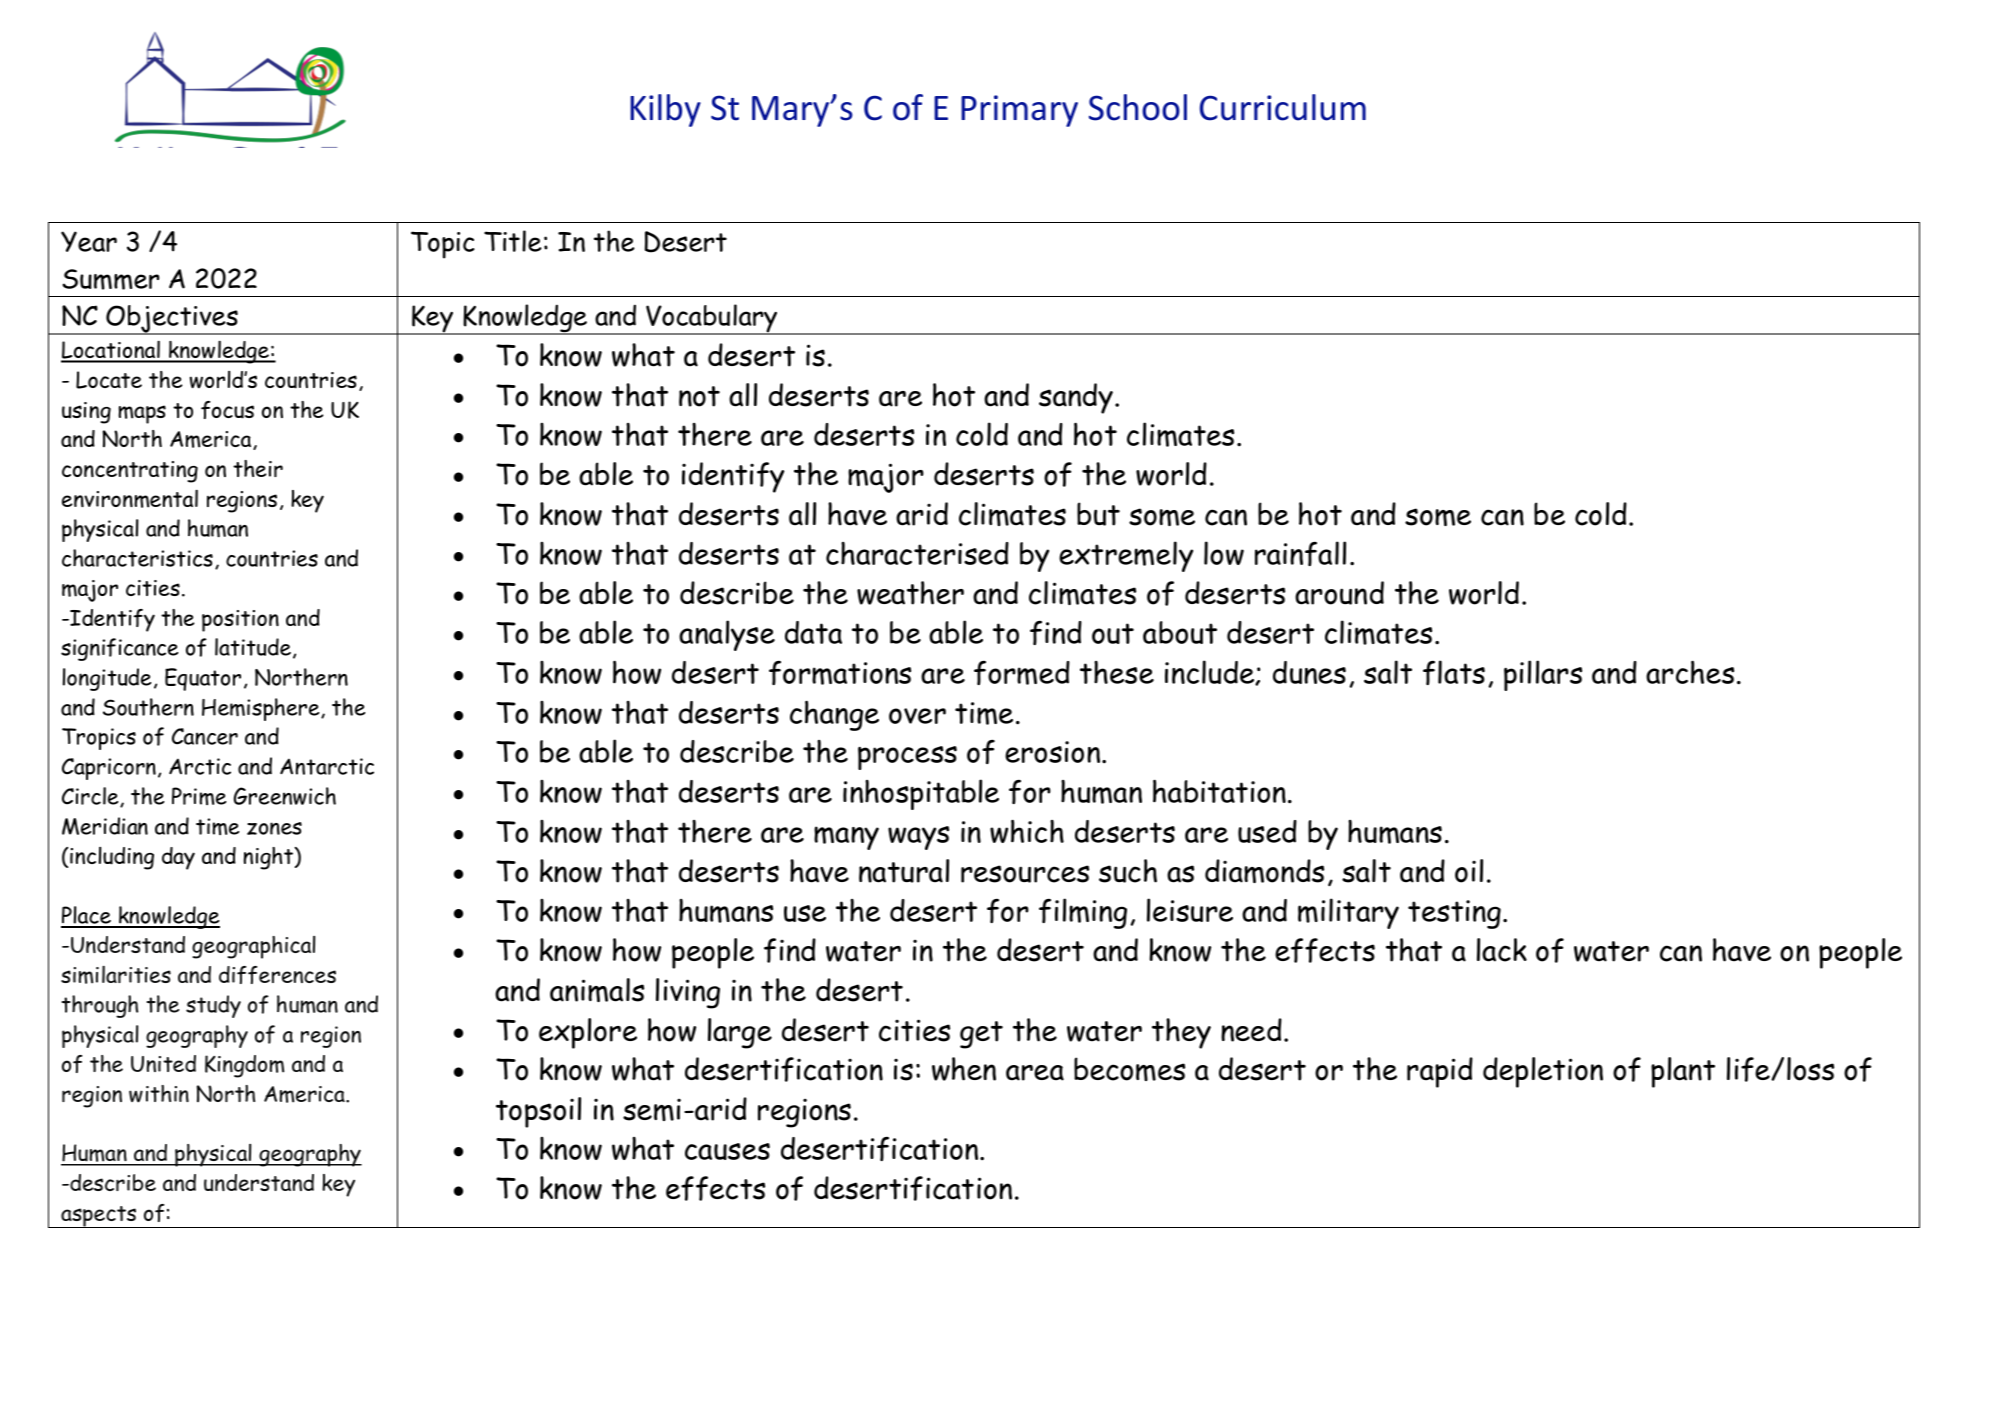 The height and width of the screenshot is (1412, 1996). Describe the element at coordinates (1076, 398) in the screenshot. I see `sandy` at that location.
